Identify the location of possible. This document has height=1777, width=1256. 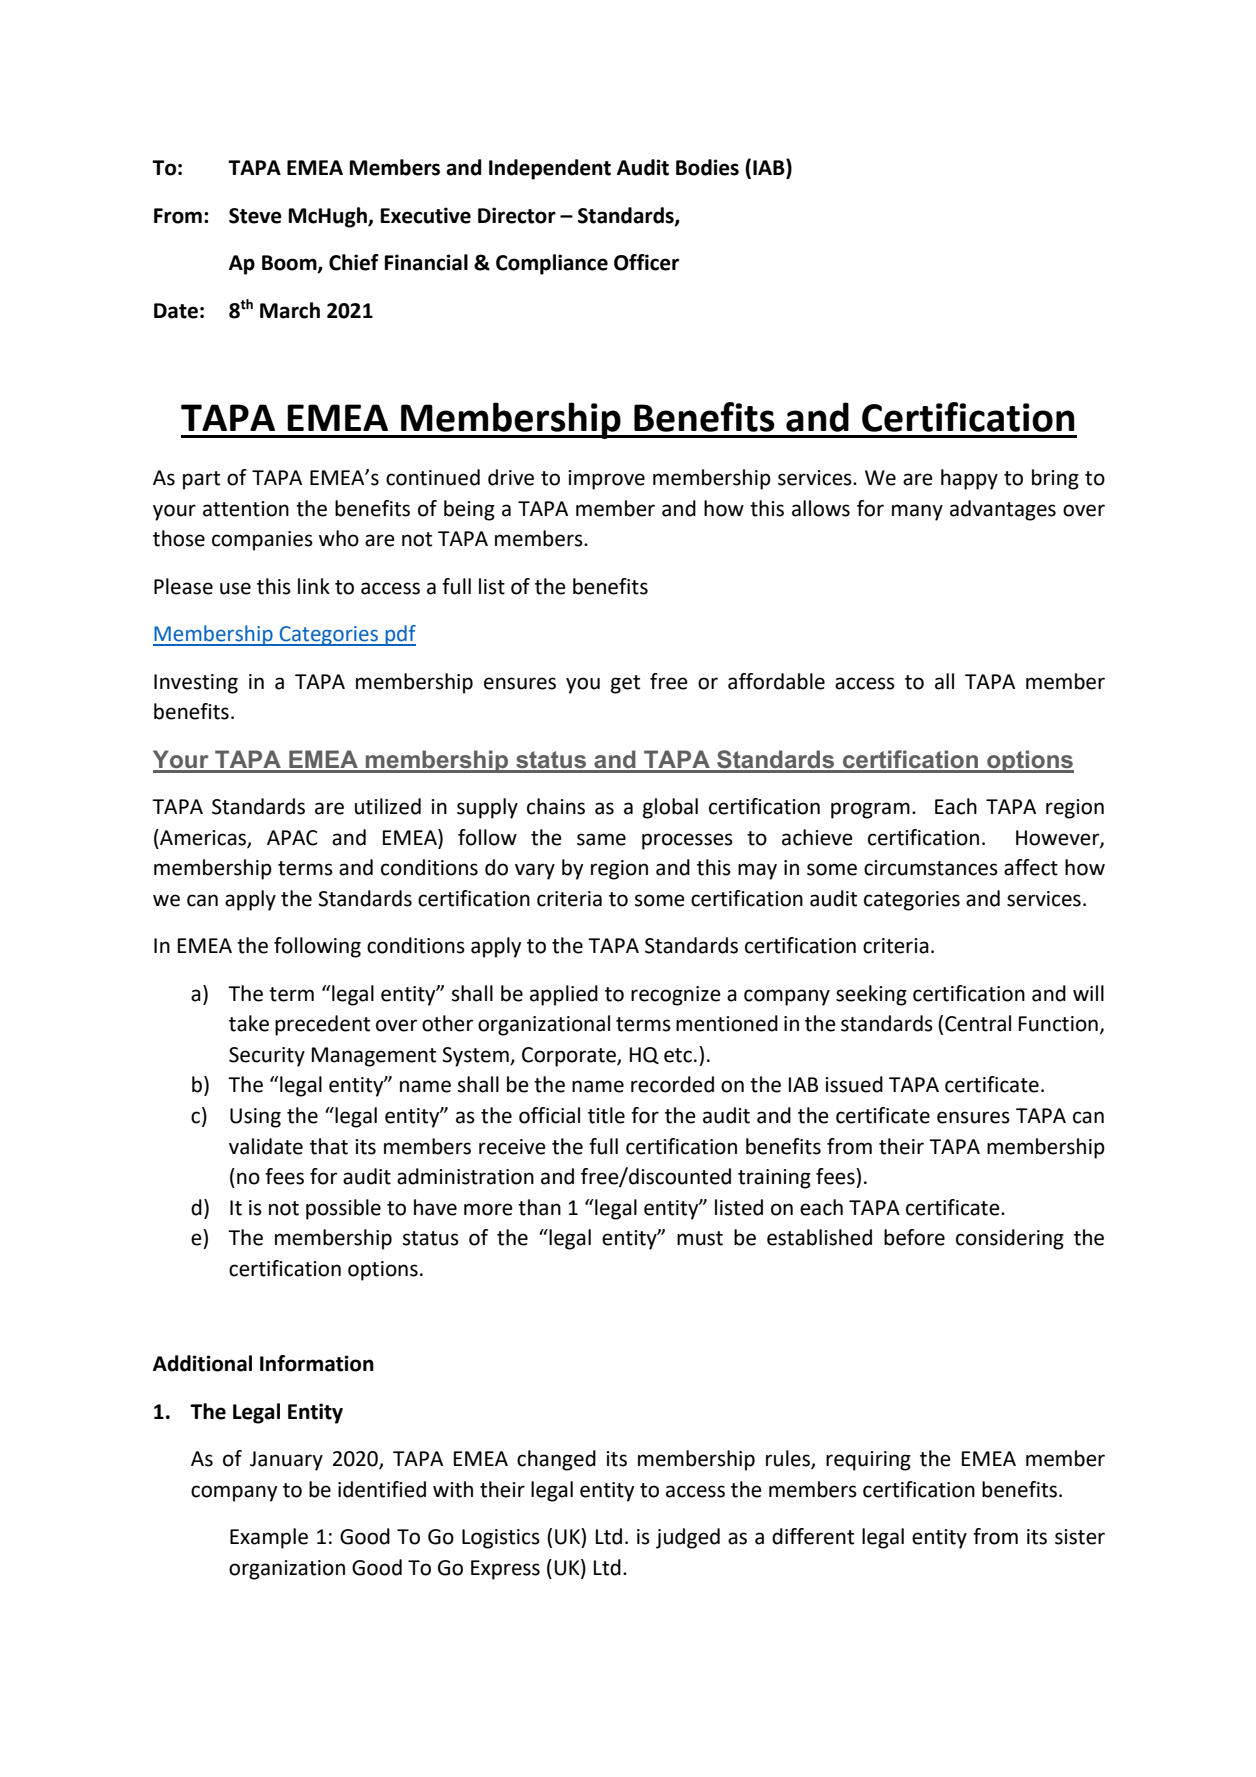
(343, 1209).
